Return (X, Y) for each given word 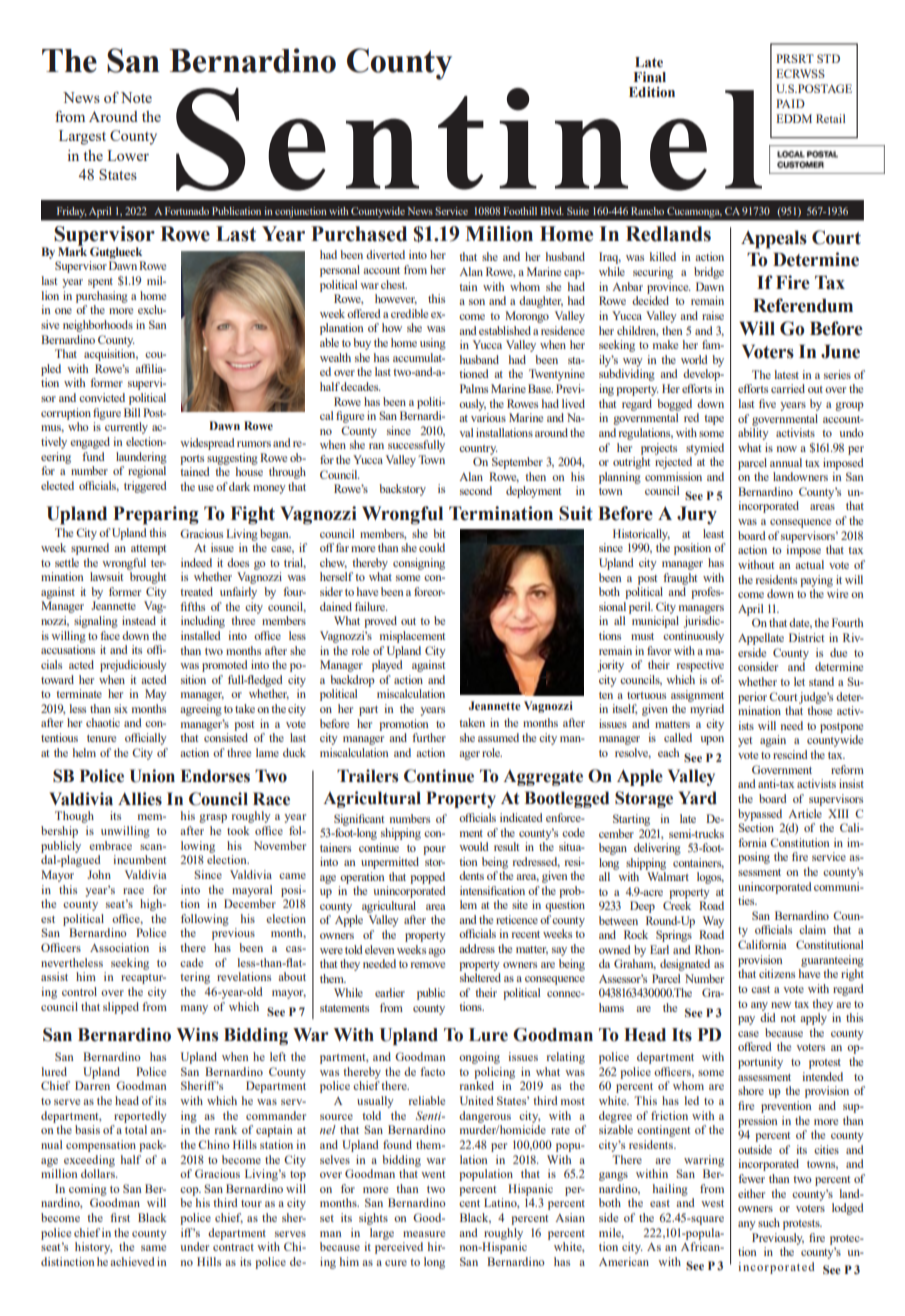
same (153, 1248)
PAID (790, 103)
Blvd (552, 211)
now (787, 449)
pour (434, 850)
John (99, 874)
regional (147, 472)
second (476, 490)
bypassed (760, 815)
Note (136, 97)
